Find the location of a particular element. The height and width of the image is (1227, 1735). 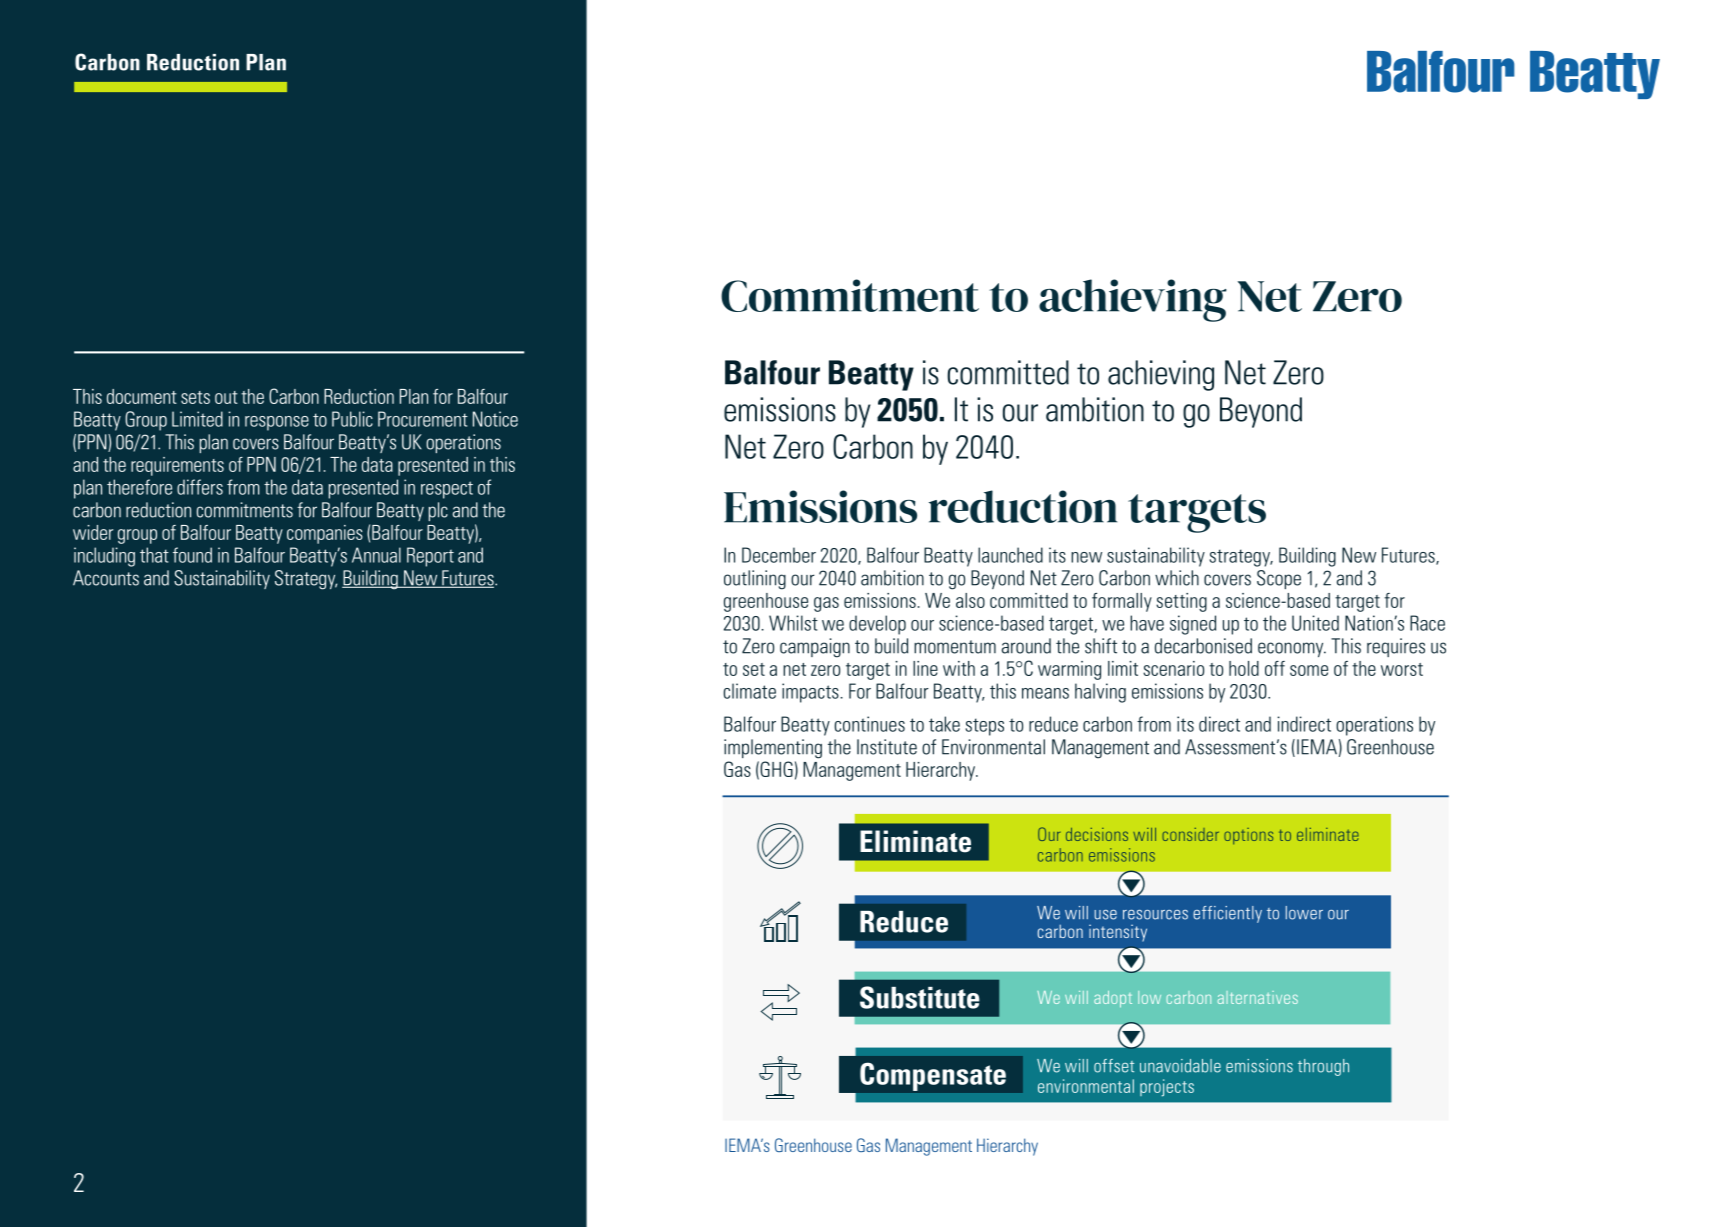

Compensate is located at coordinates (933, 1077).
